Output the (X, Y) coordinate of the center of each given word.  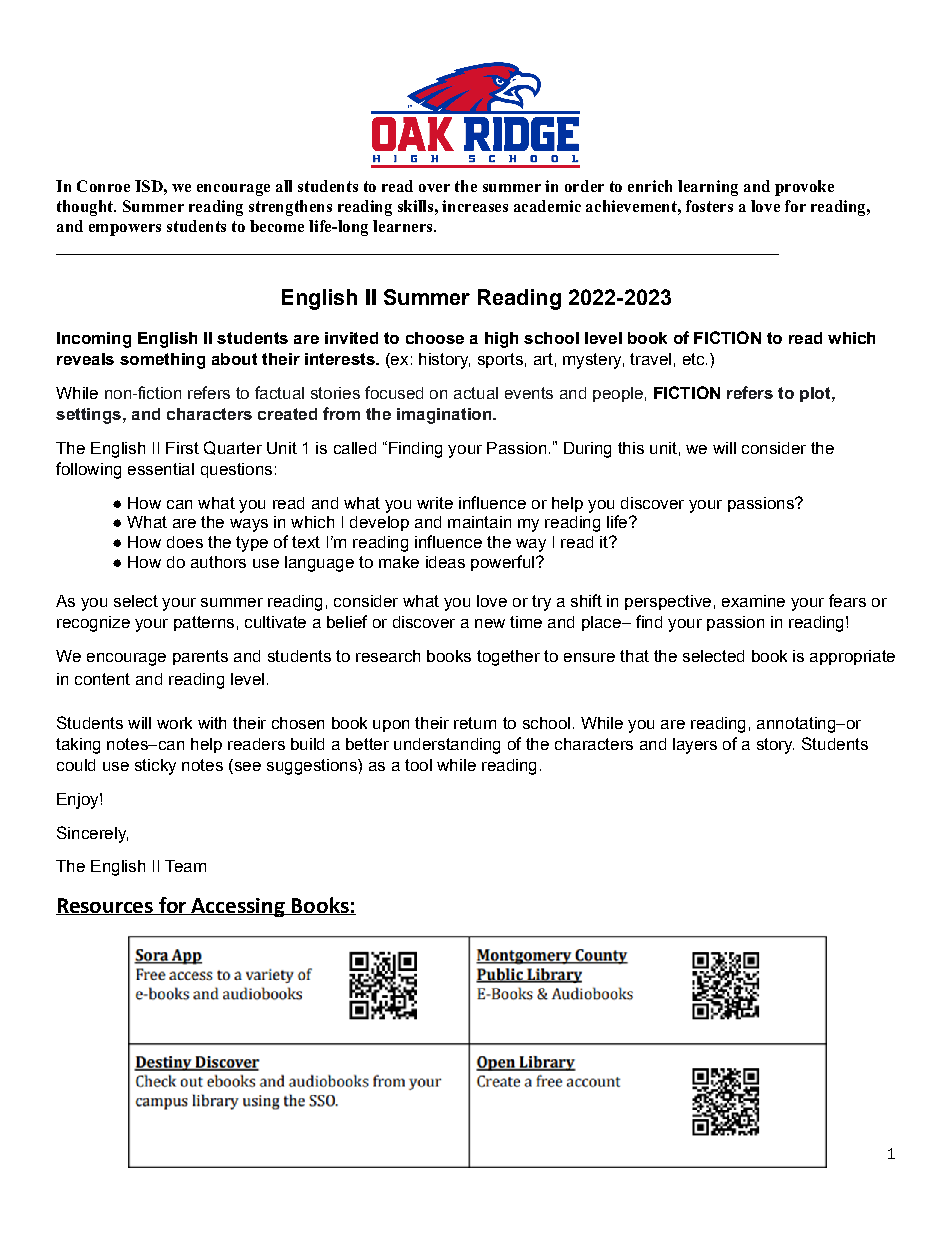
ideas (445, 562)
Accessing (238, 907)
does (185, 542)
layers (695, 746)
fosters (709, 206)
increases (475, 206)
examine (753, 601)
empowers (125, 230)
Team (185, 866)
